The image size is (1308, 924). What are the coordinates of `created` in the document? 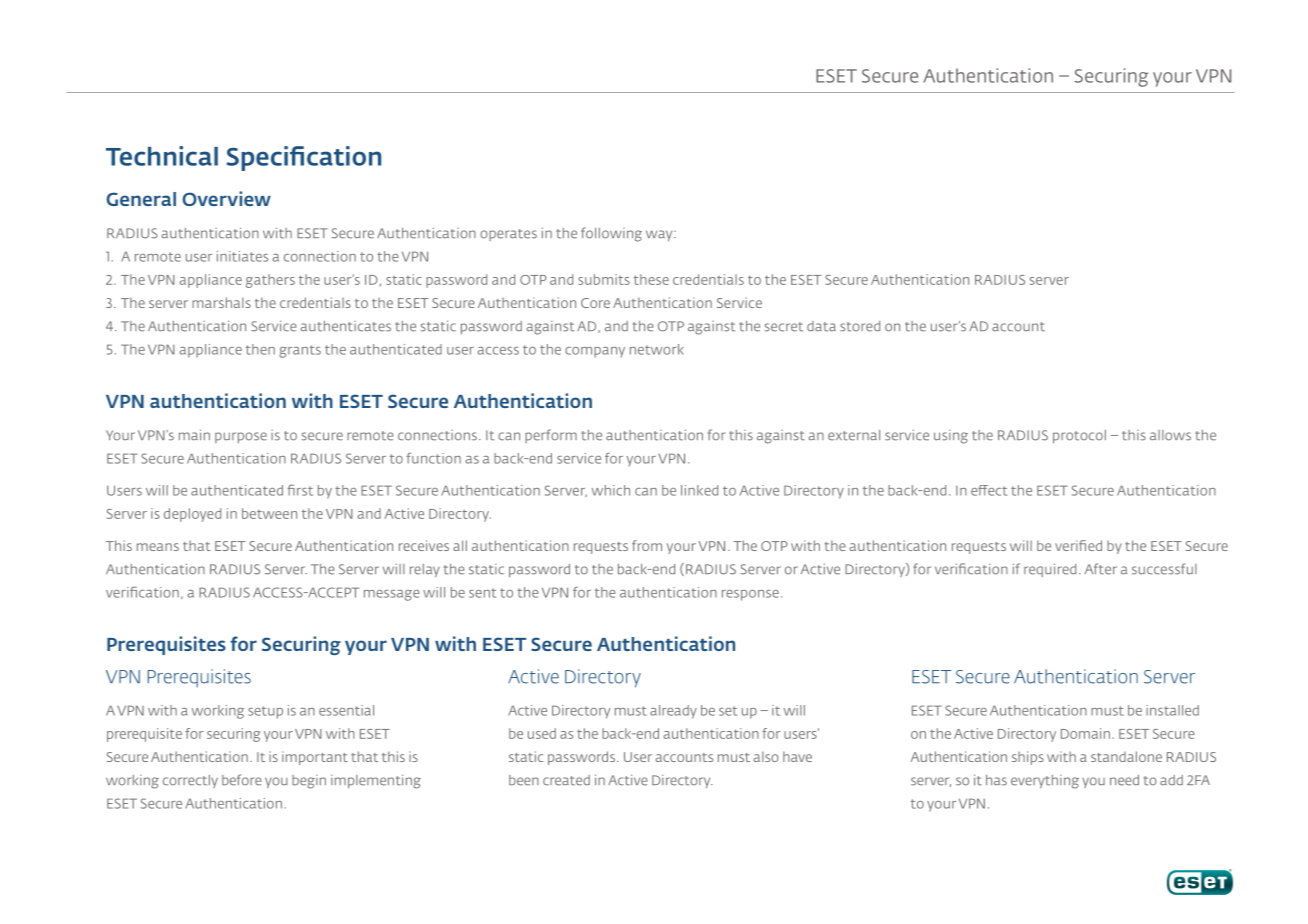 It's located at (566, 780).
